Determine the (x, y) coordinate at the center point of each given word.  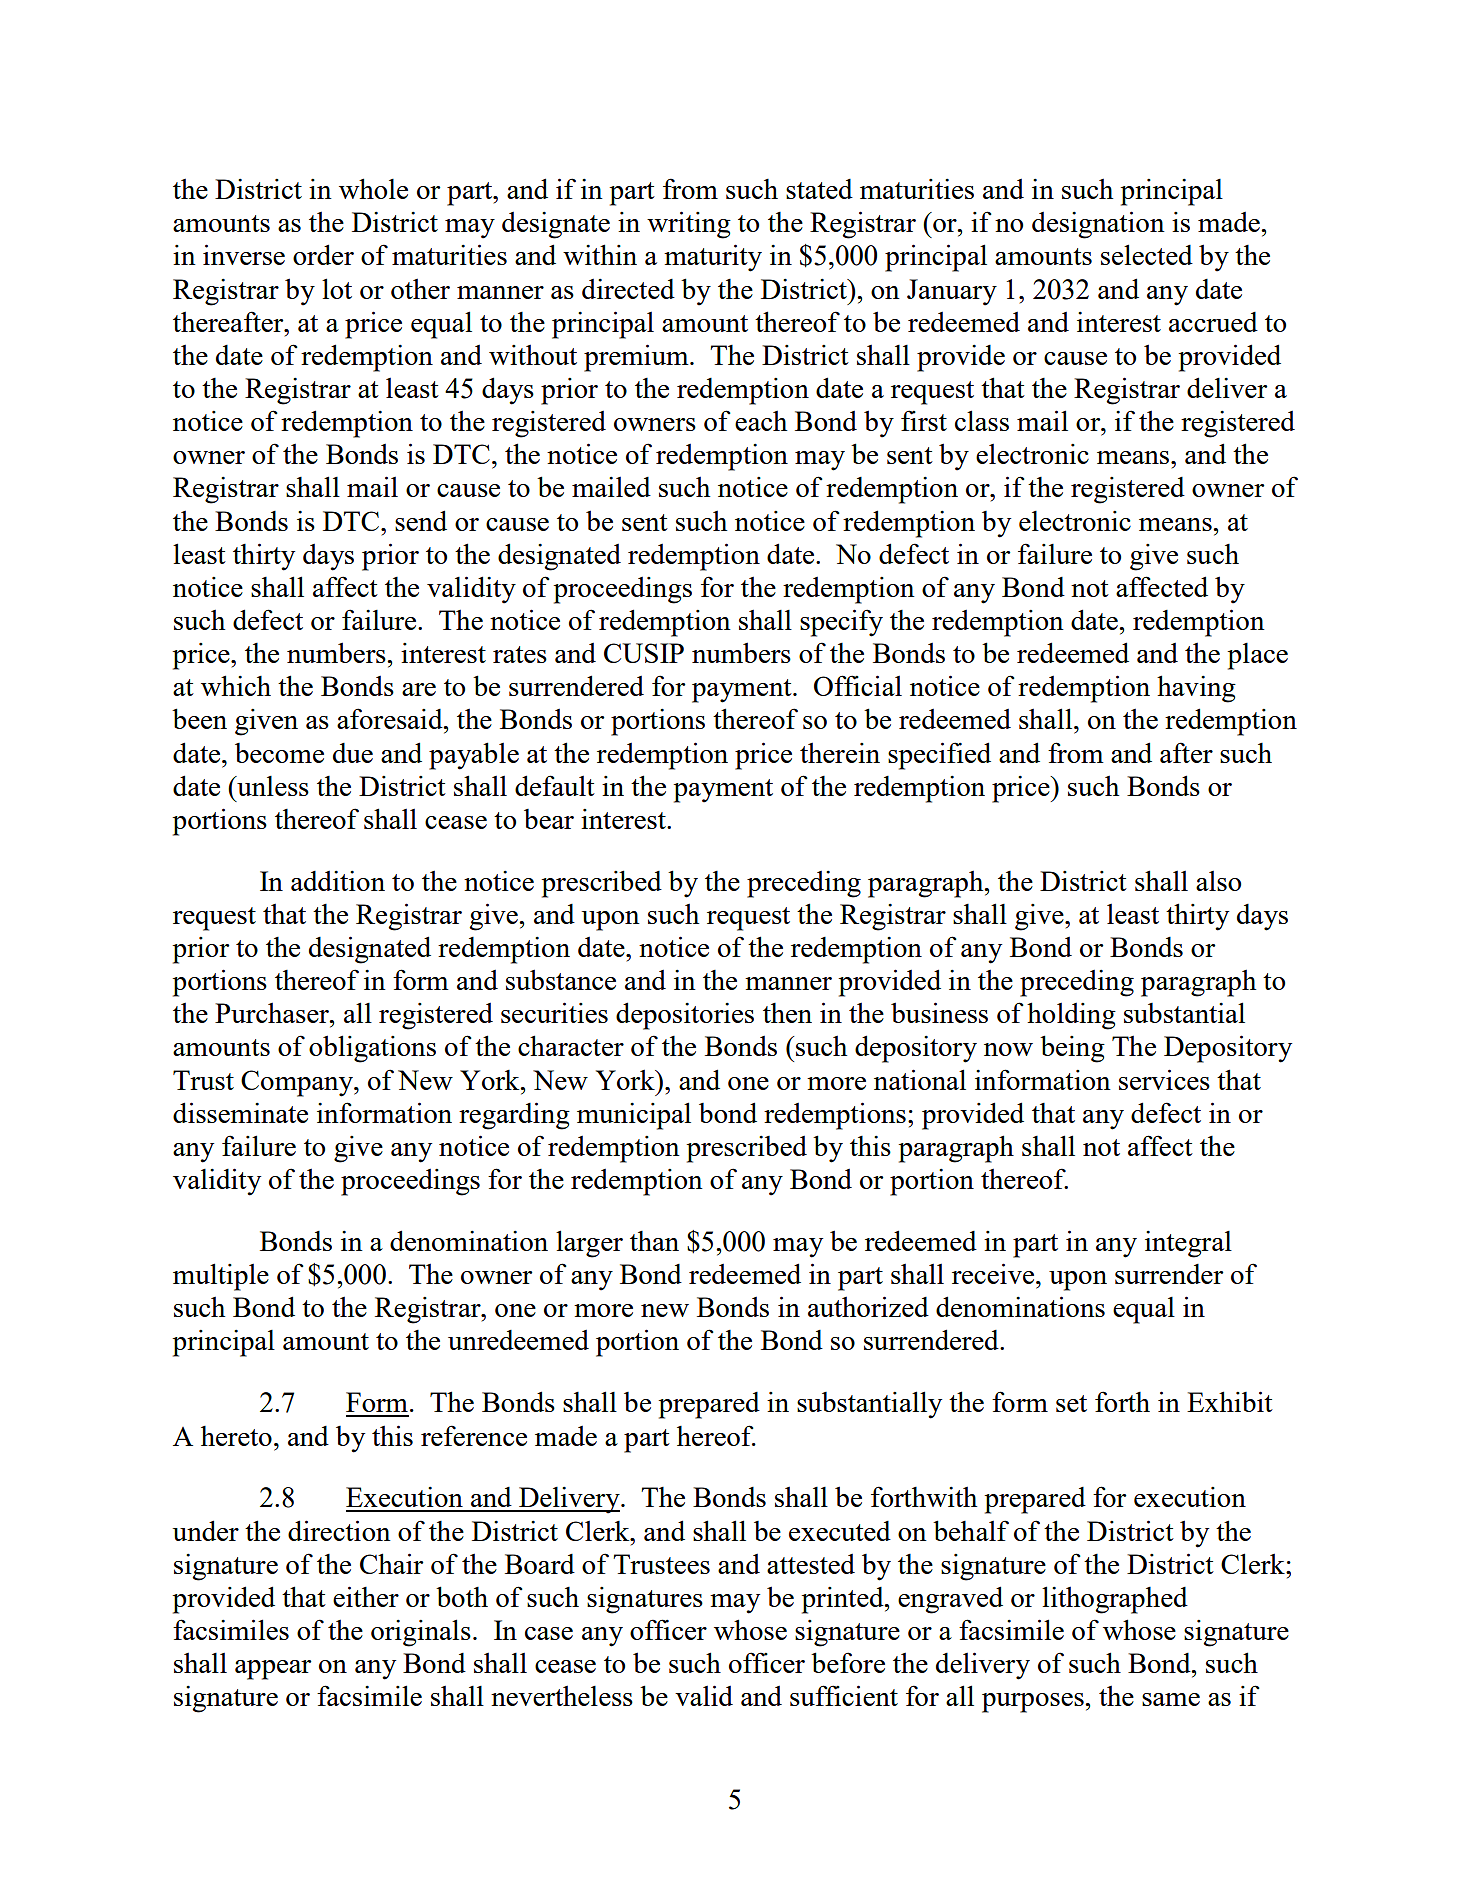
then (787, 1013)
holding (1071, 1016)
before (848, 1662)
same (1171, 1699)
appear (273, 1670)
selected (1147, 254)
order (323, 254)
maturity (713, 258)
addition (338, 881)
